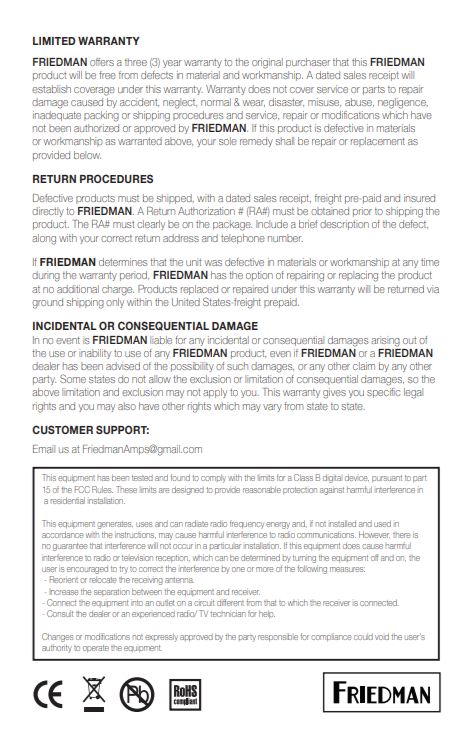 The width and height of the screenshot is (473, 748). I want to click on original, so click(267, 63).
